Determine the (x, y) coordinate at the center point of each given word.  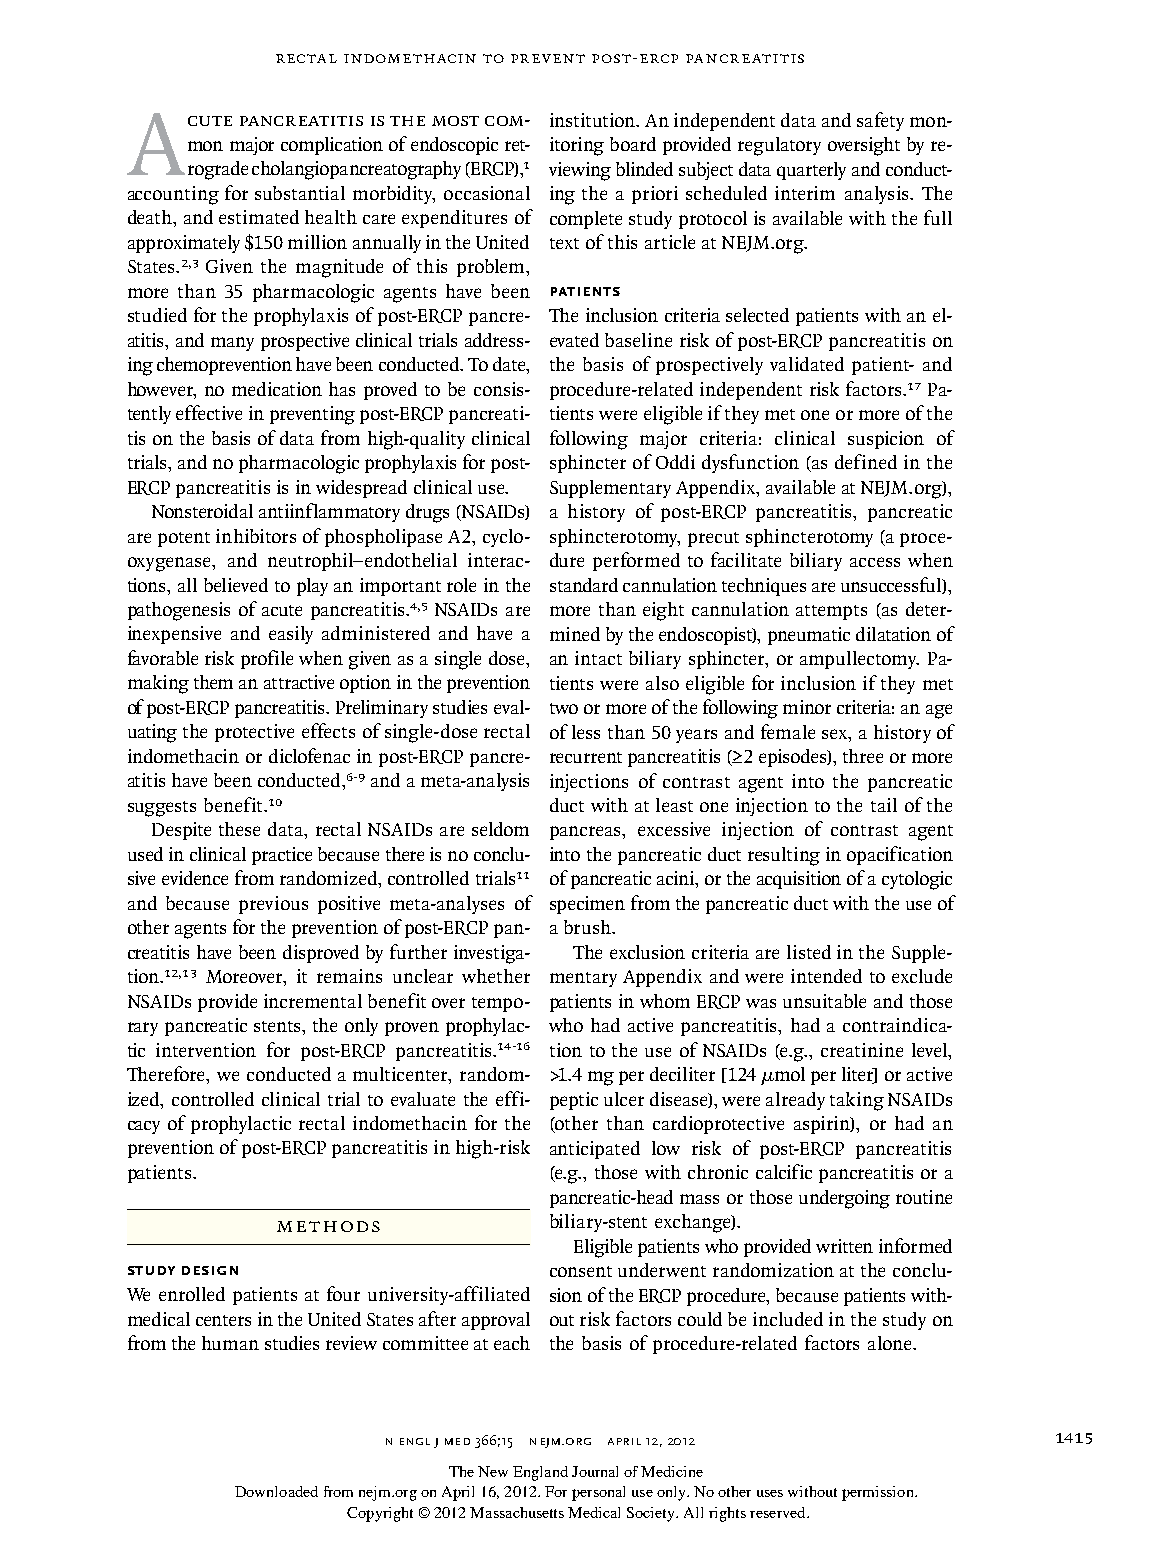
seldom (500, 829)
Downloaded (276, 1491)
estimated (259, 217)
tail (884, 805)
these (239, 829)
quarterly (811, 171)
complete (586, 220)
